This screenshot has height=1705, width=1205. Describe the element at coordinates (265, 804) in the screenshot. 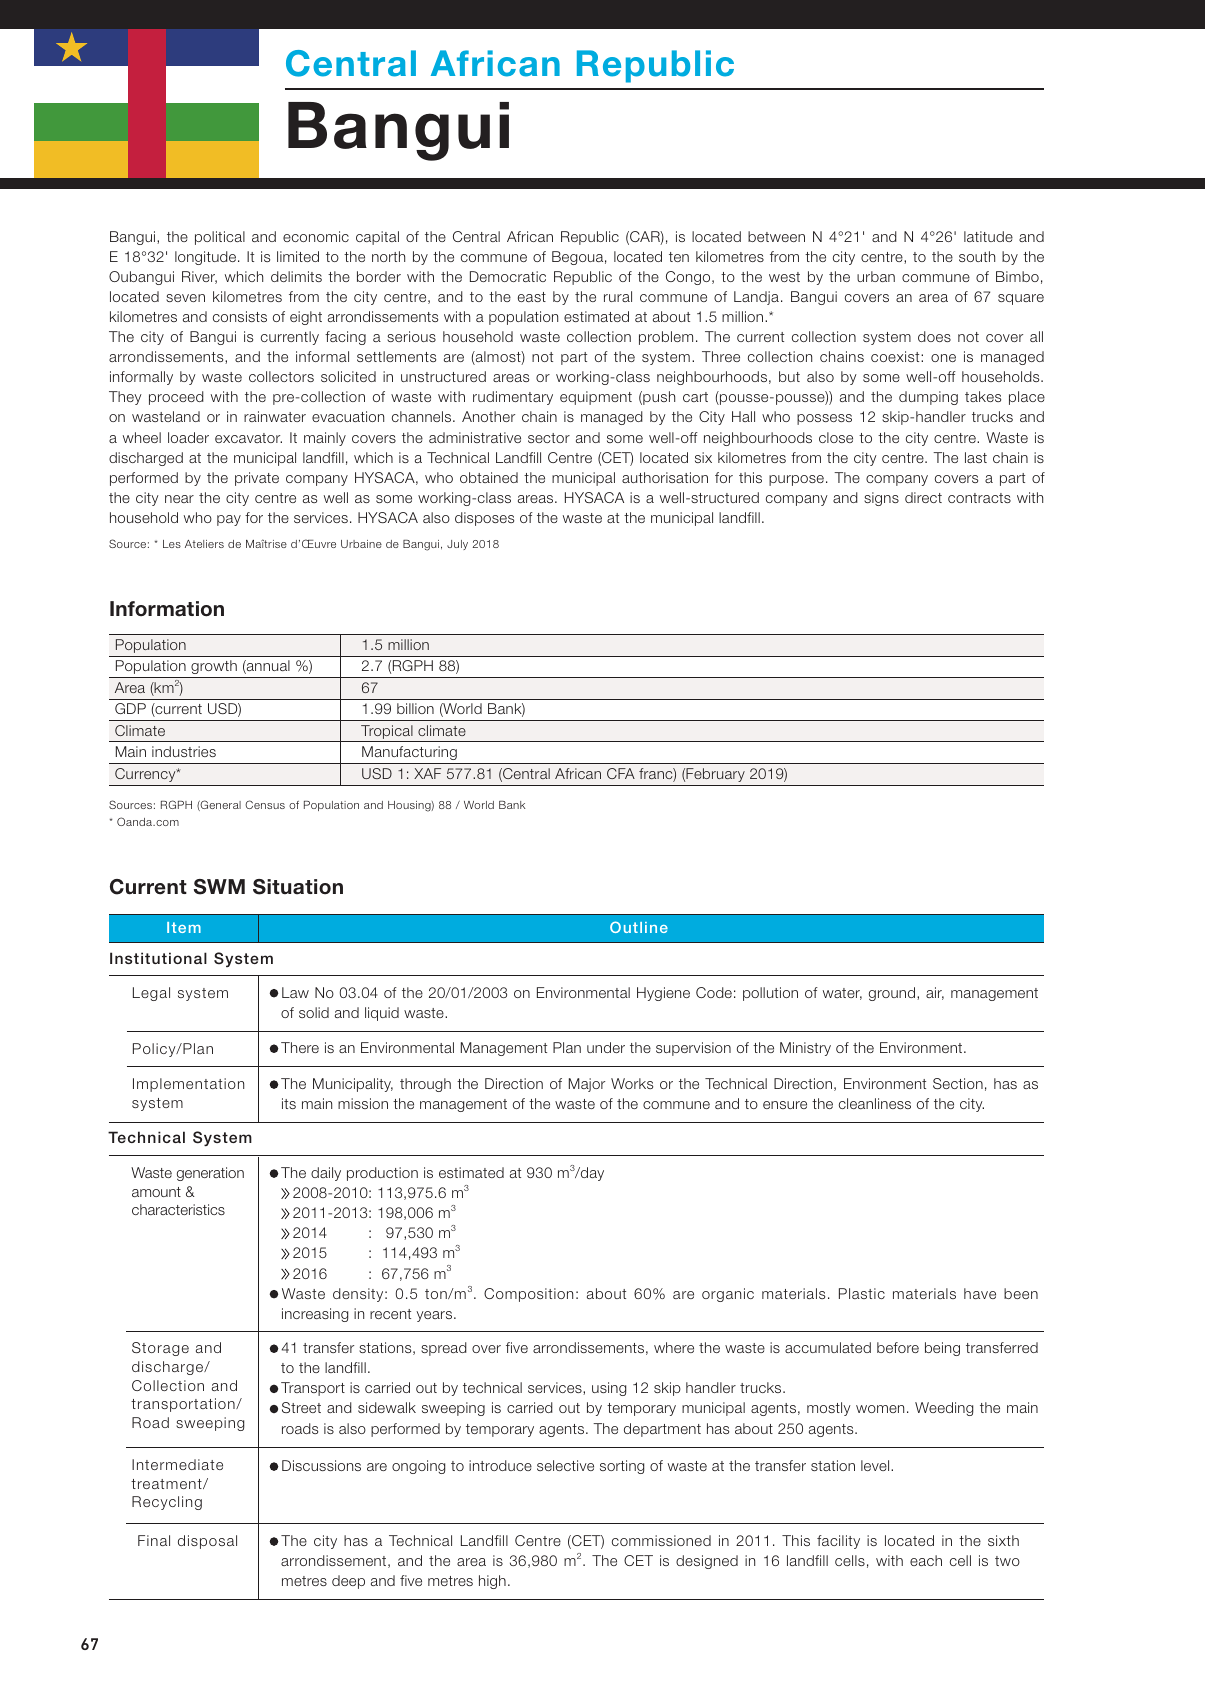

I see `Census` at that location.
